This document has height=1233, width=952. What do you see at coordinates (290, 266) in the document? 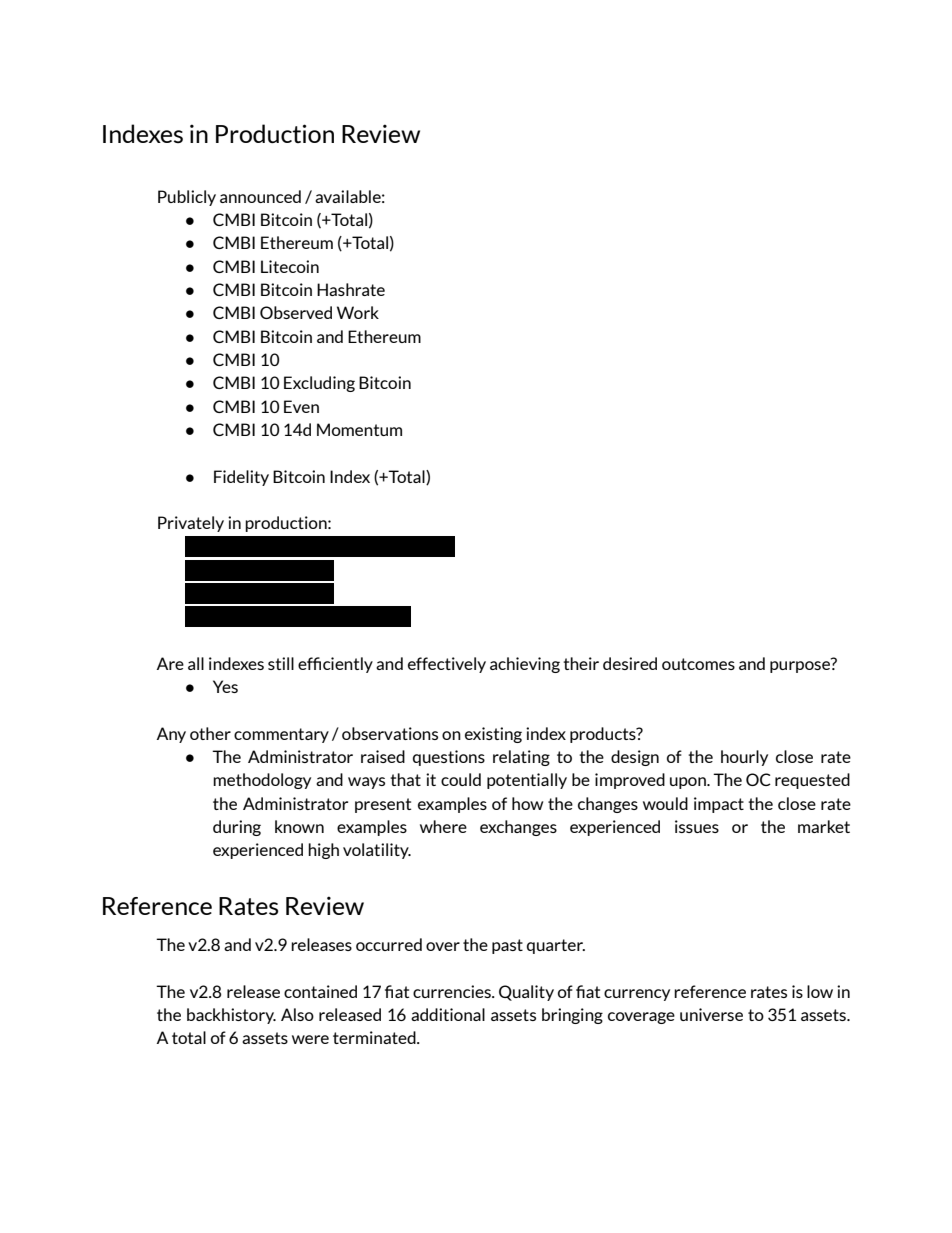
I see `Litecoin` at bounding box center [290, 266].
